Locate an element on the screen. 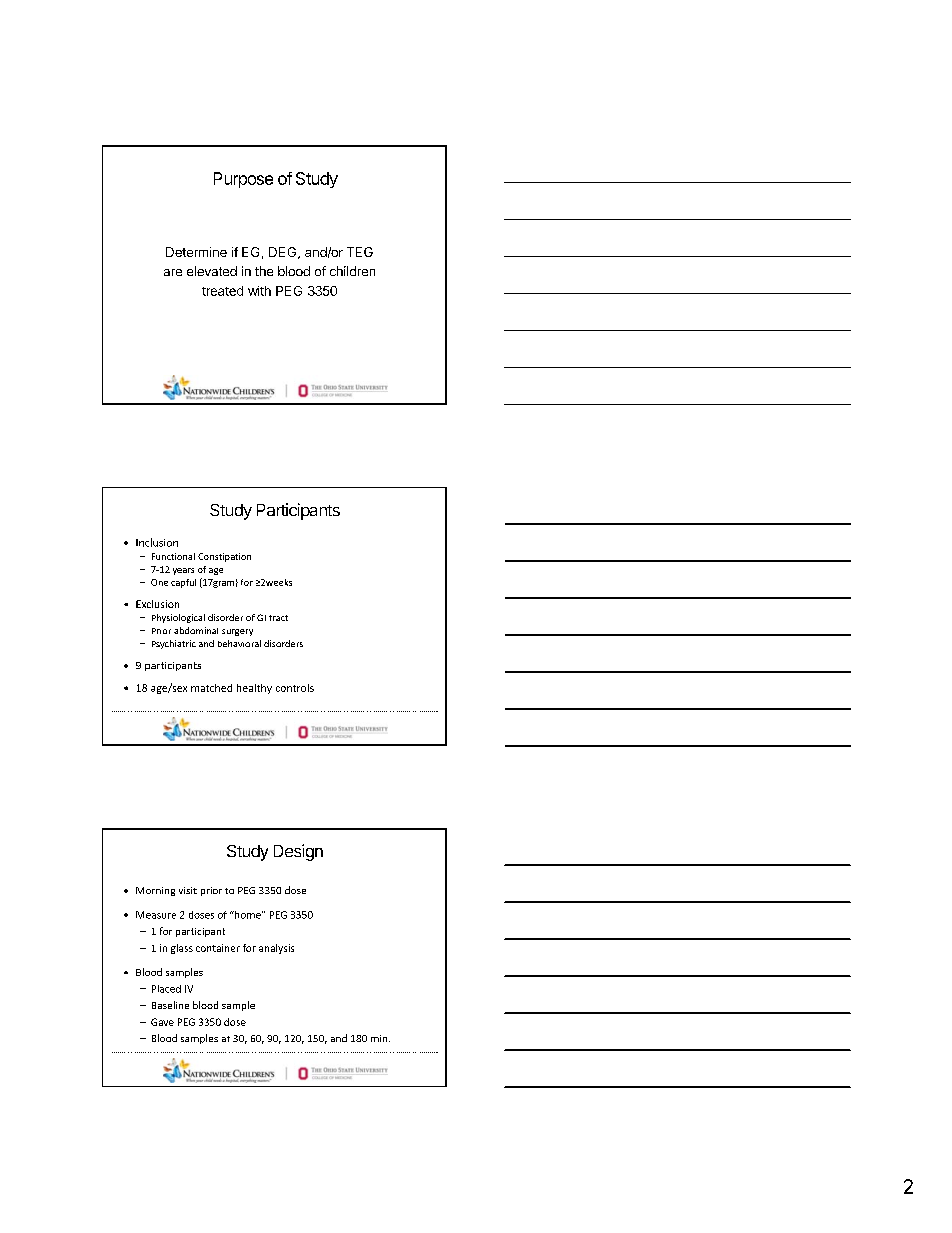 The height and width of the screenshot is (1233, 952). visit is located at coordinates (188, 890).
